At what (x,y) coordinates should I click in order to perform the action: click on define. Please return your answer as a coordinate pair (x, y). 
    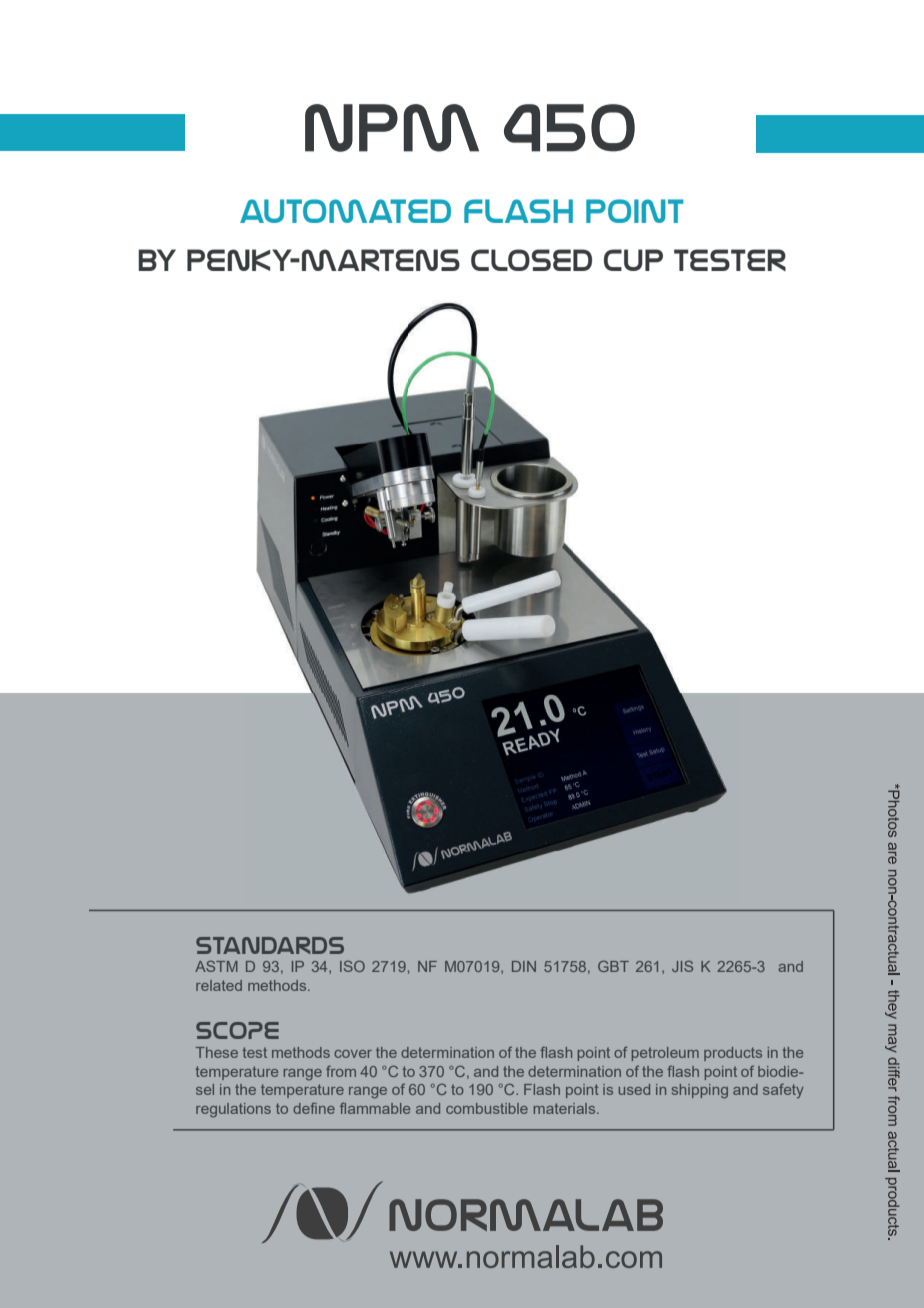
    Looking at the image, I should click on (314, 1108).
